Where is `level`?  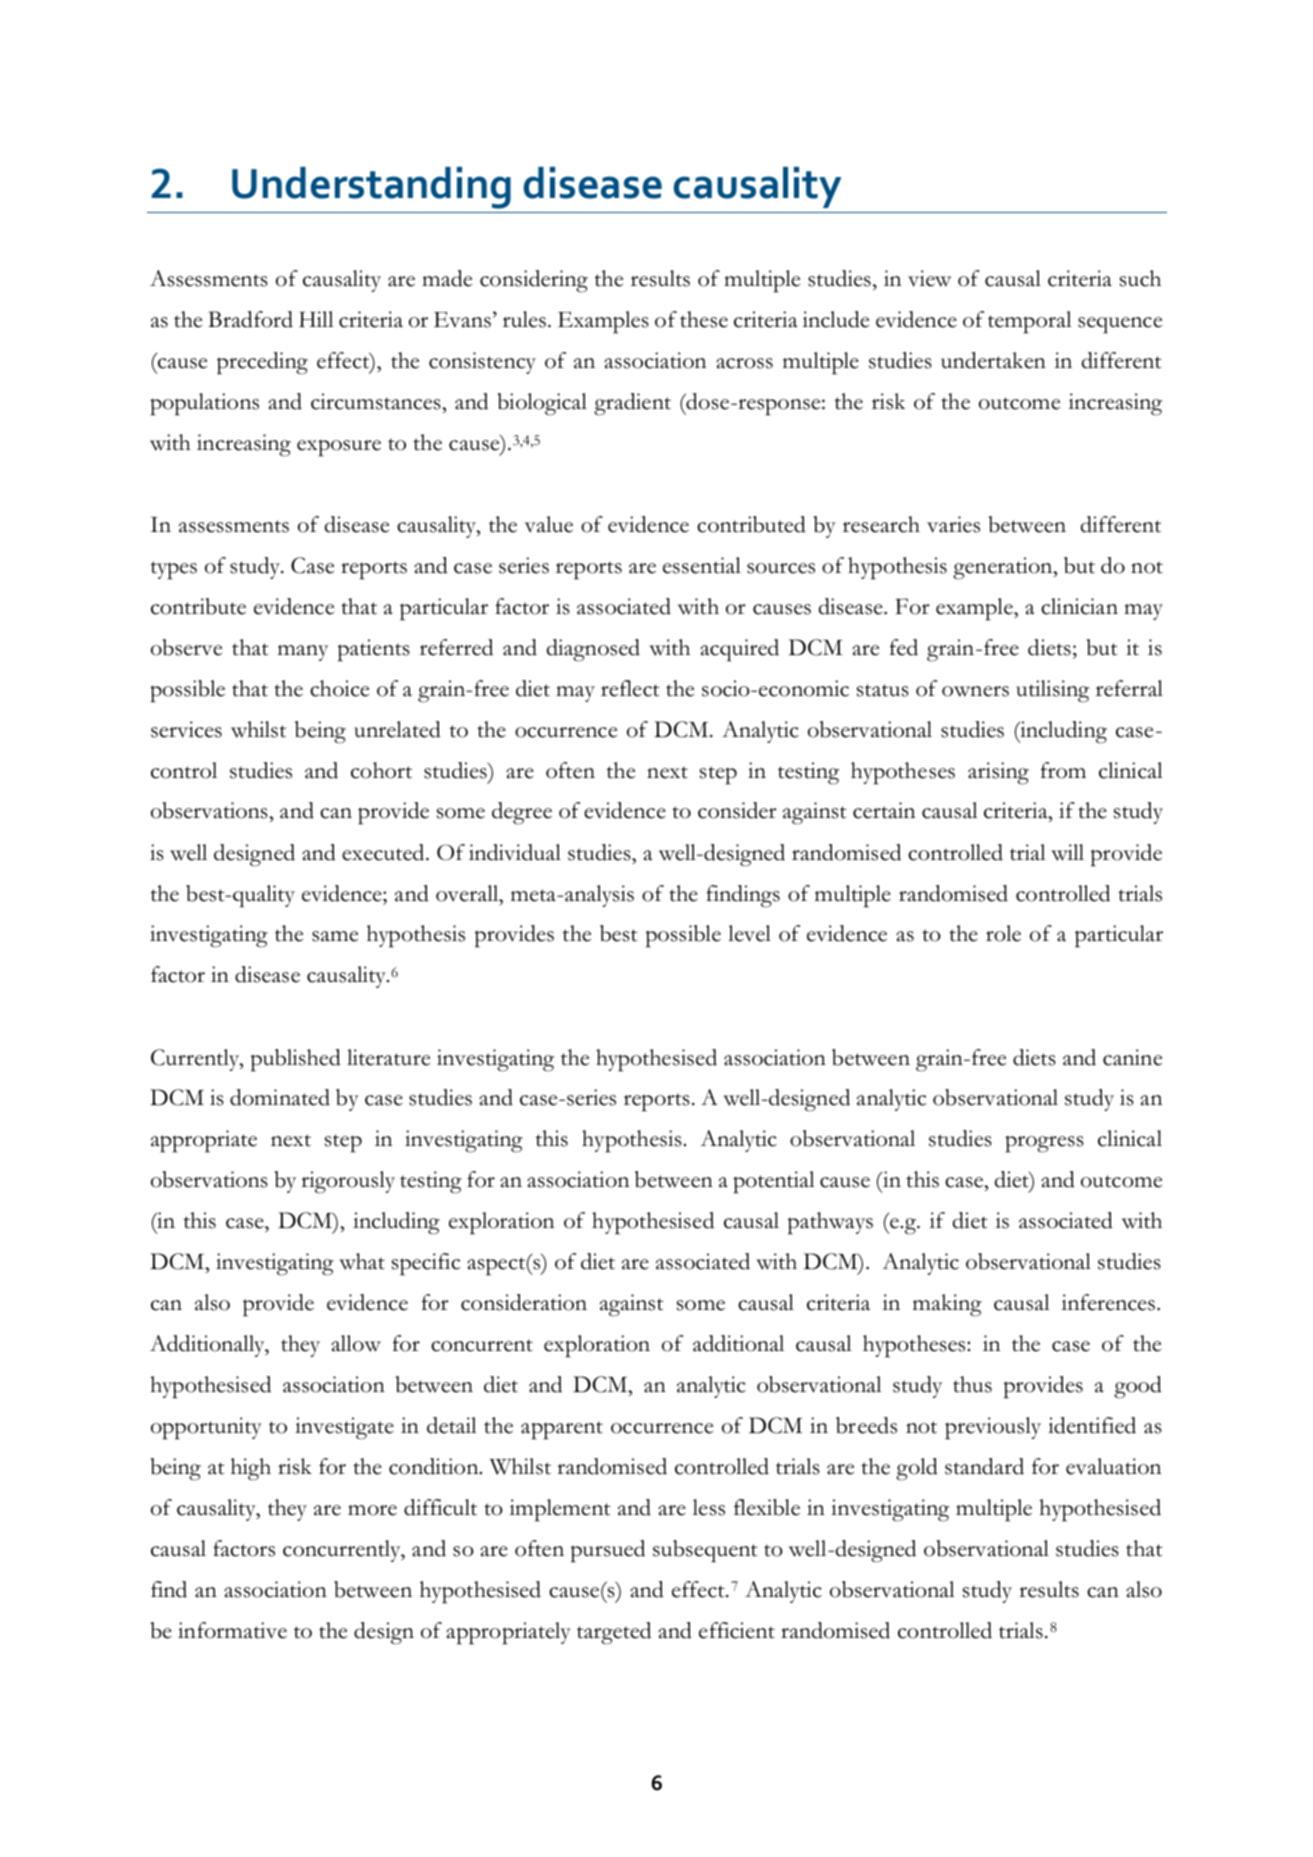
level is located at coordinates (749, 933).
